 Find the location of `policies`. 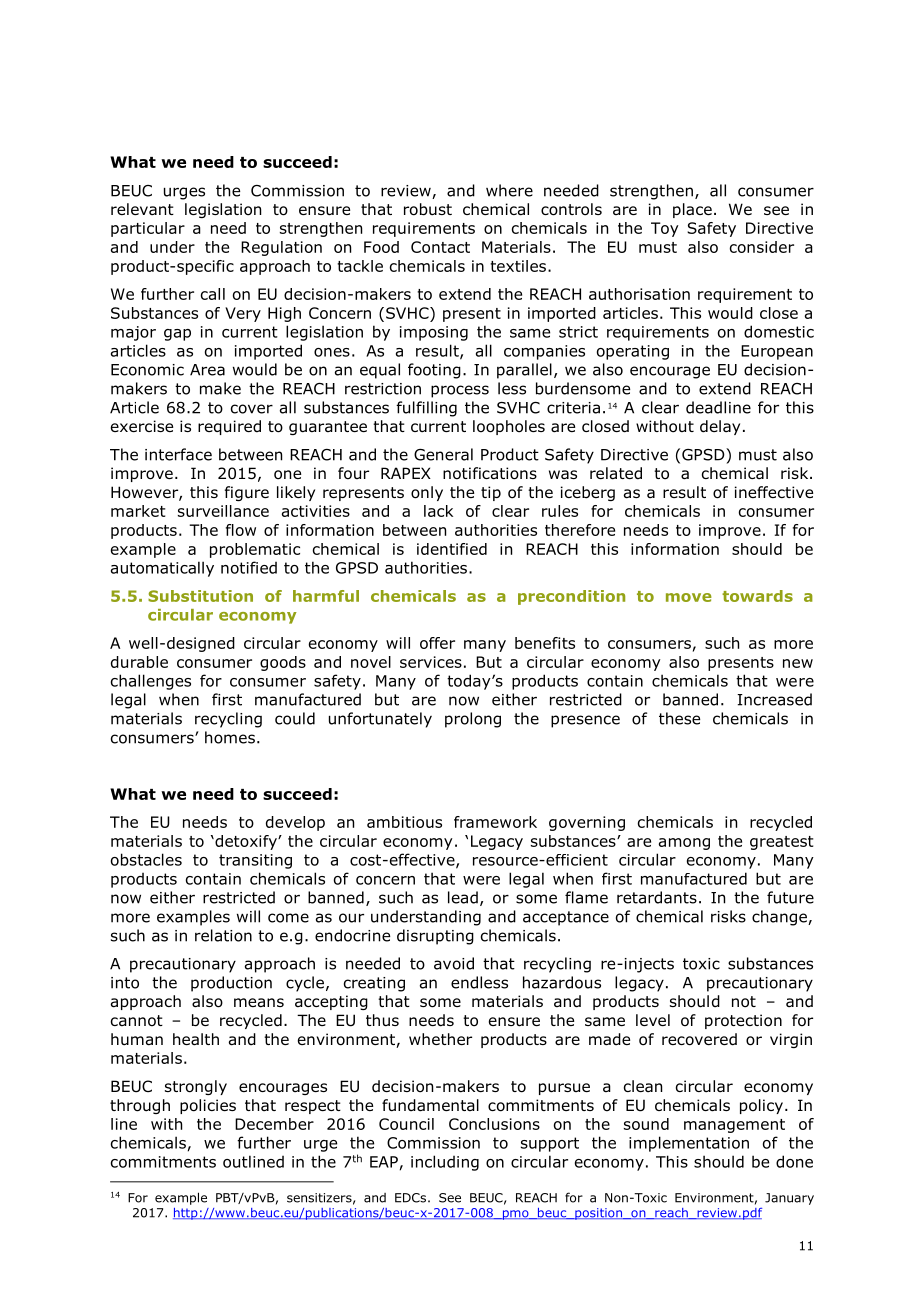

policies is located at coordinates (208, 1106).
